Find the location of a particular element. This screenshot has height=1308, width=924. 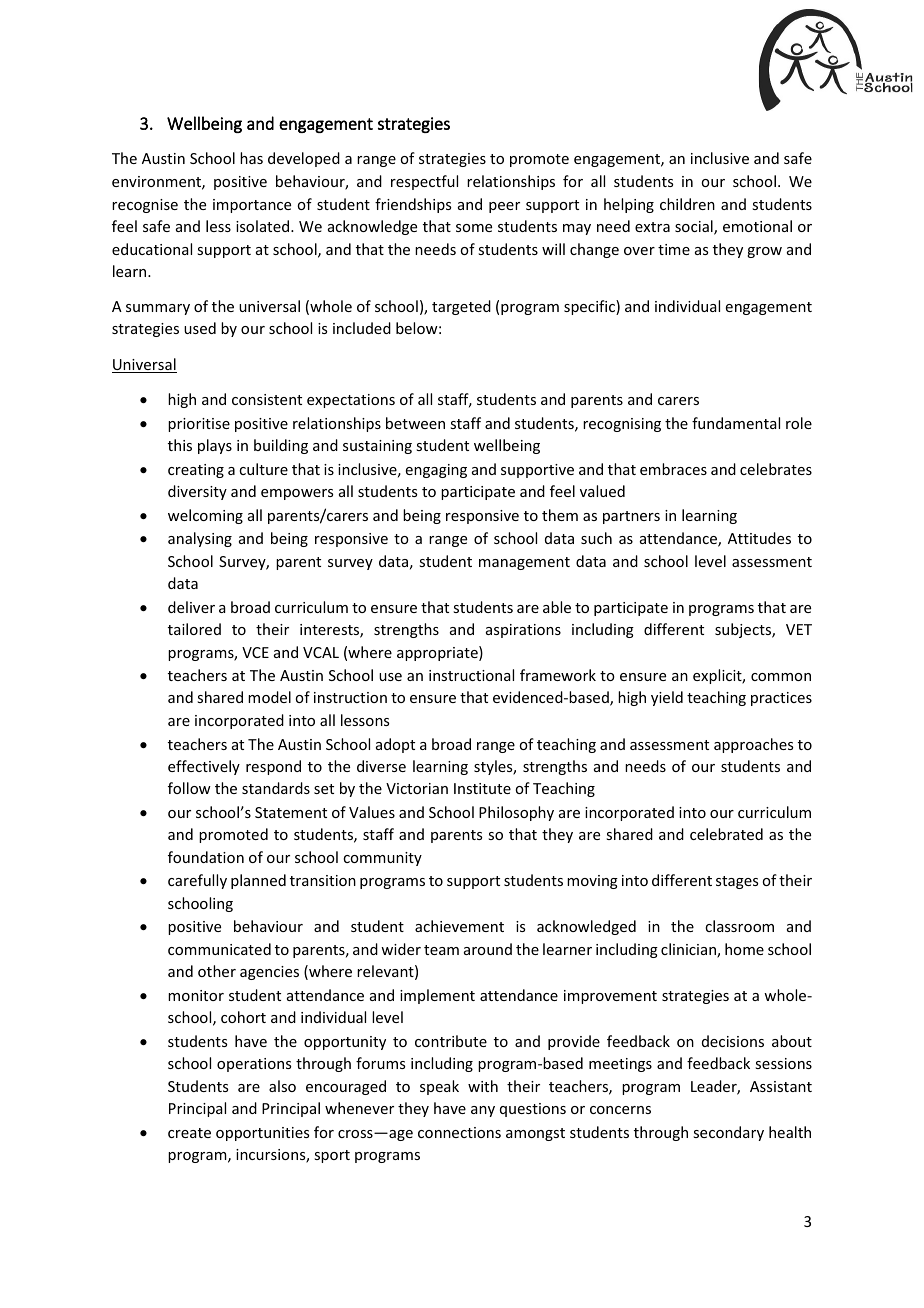

children is located at coordinates (687, 204).
